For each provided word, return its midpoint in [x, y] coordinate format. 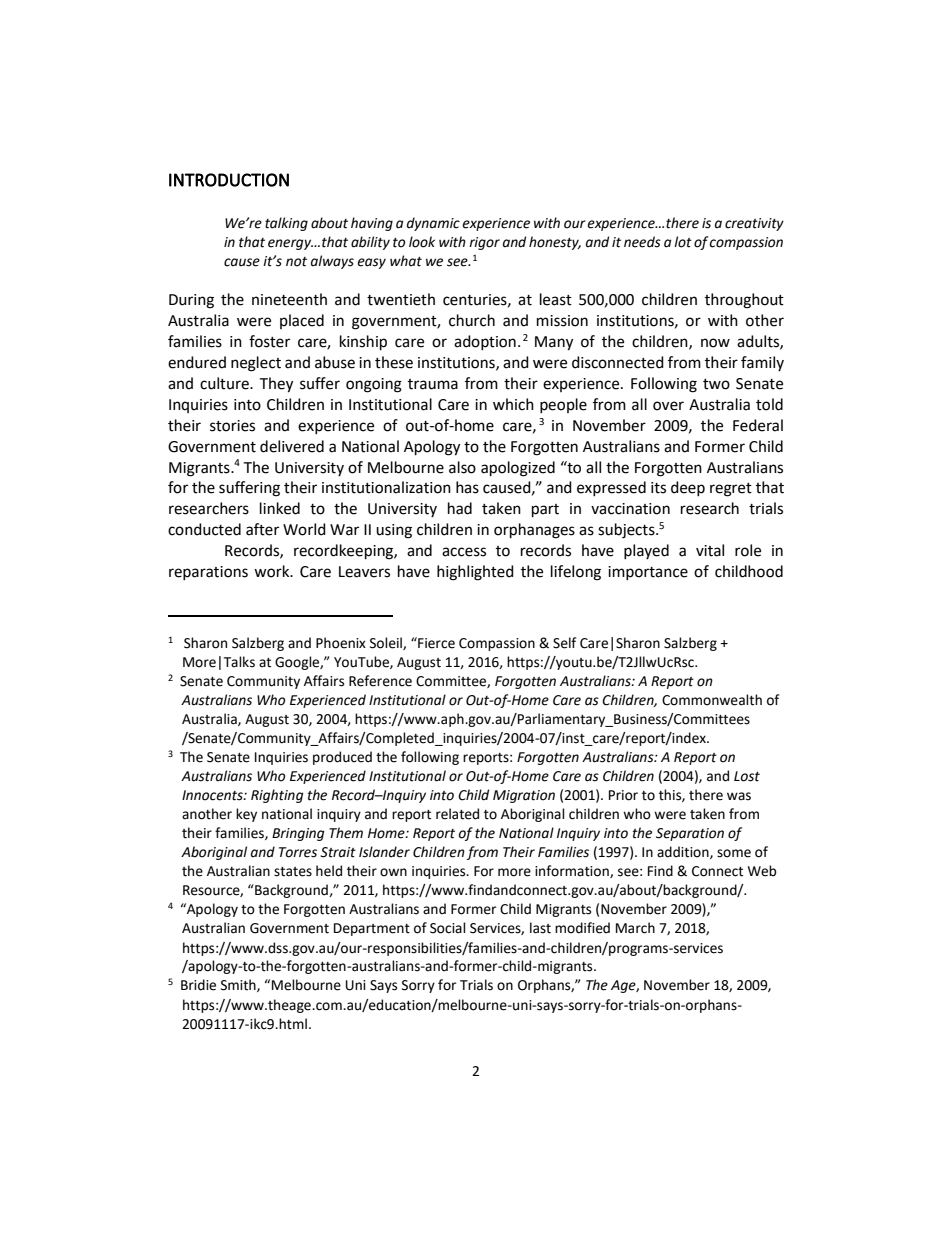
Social [448, 928]
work [273, 571]
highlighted [475, 573]
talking [286, 224]
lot [683, 242]
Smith [239, 985]
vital [710, 550]
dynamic [433, 224]
